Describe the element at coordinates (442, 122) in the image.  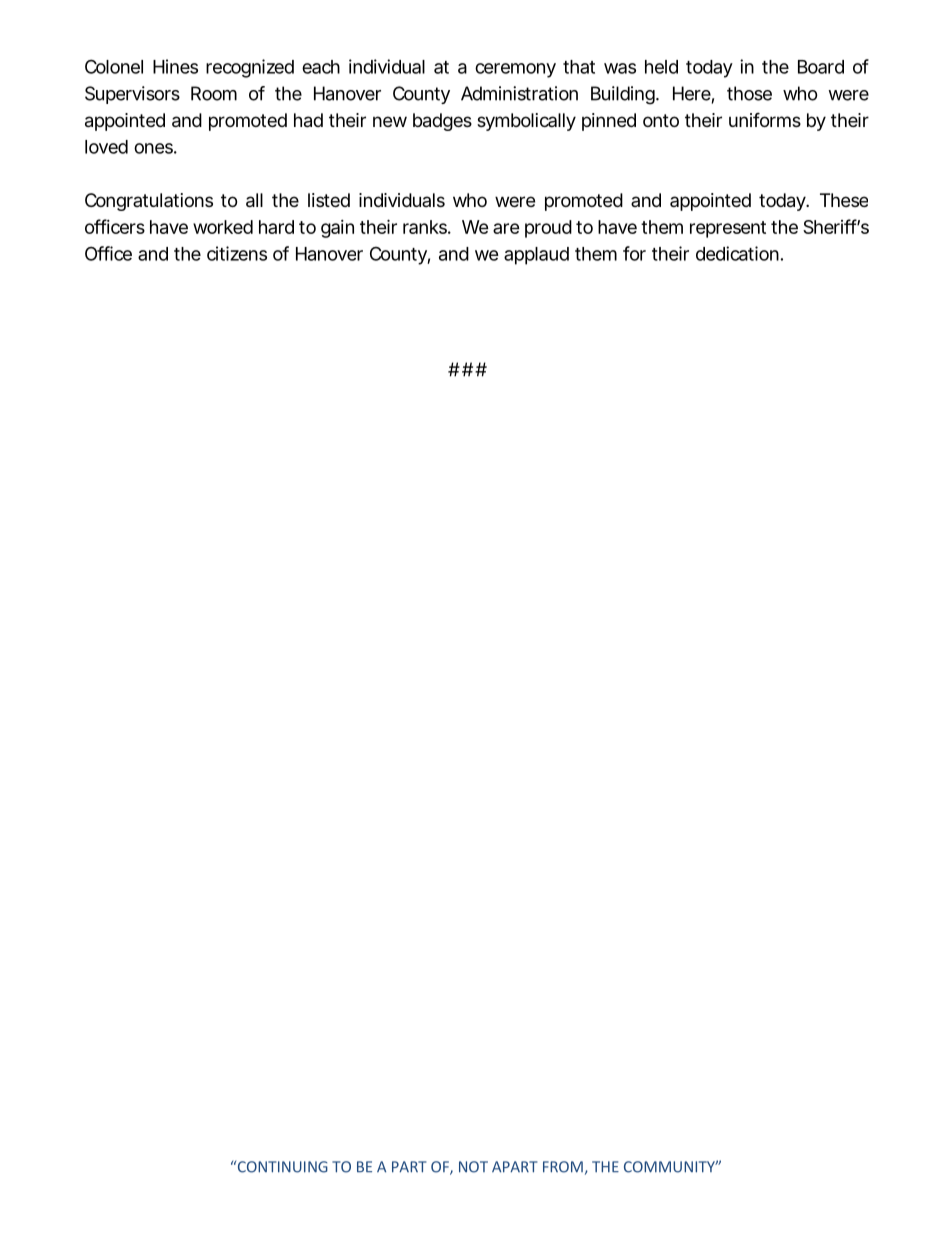
I see `badges` at that location.
